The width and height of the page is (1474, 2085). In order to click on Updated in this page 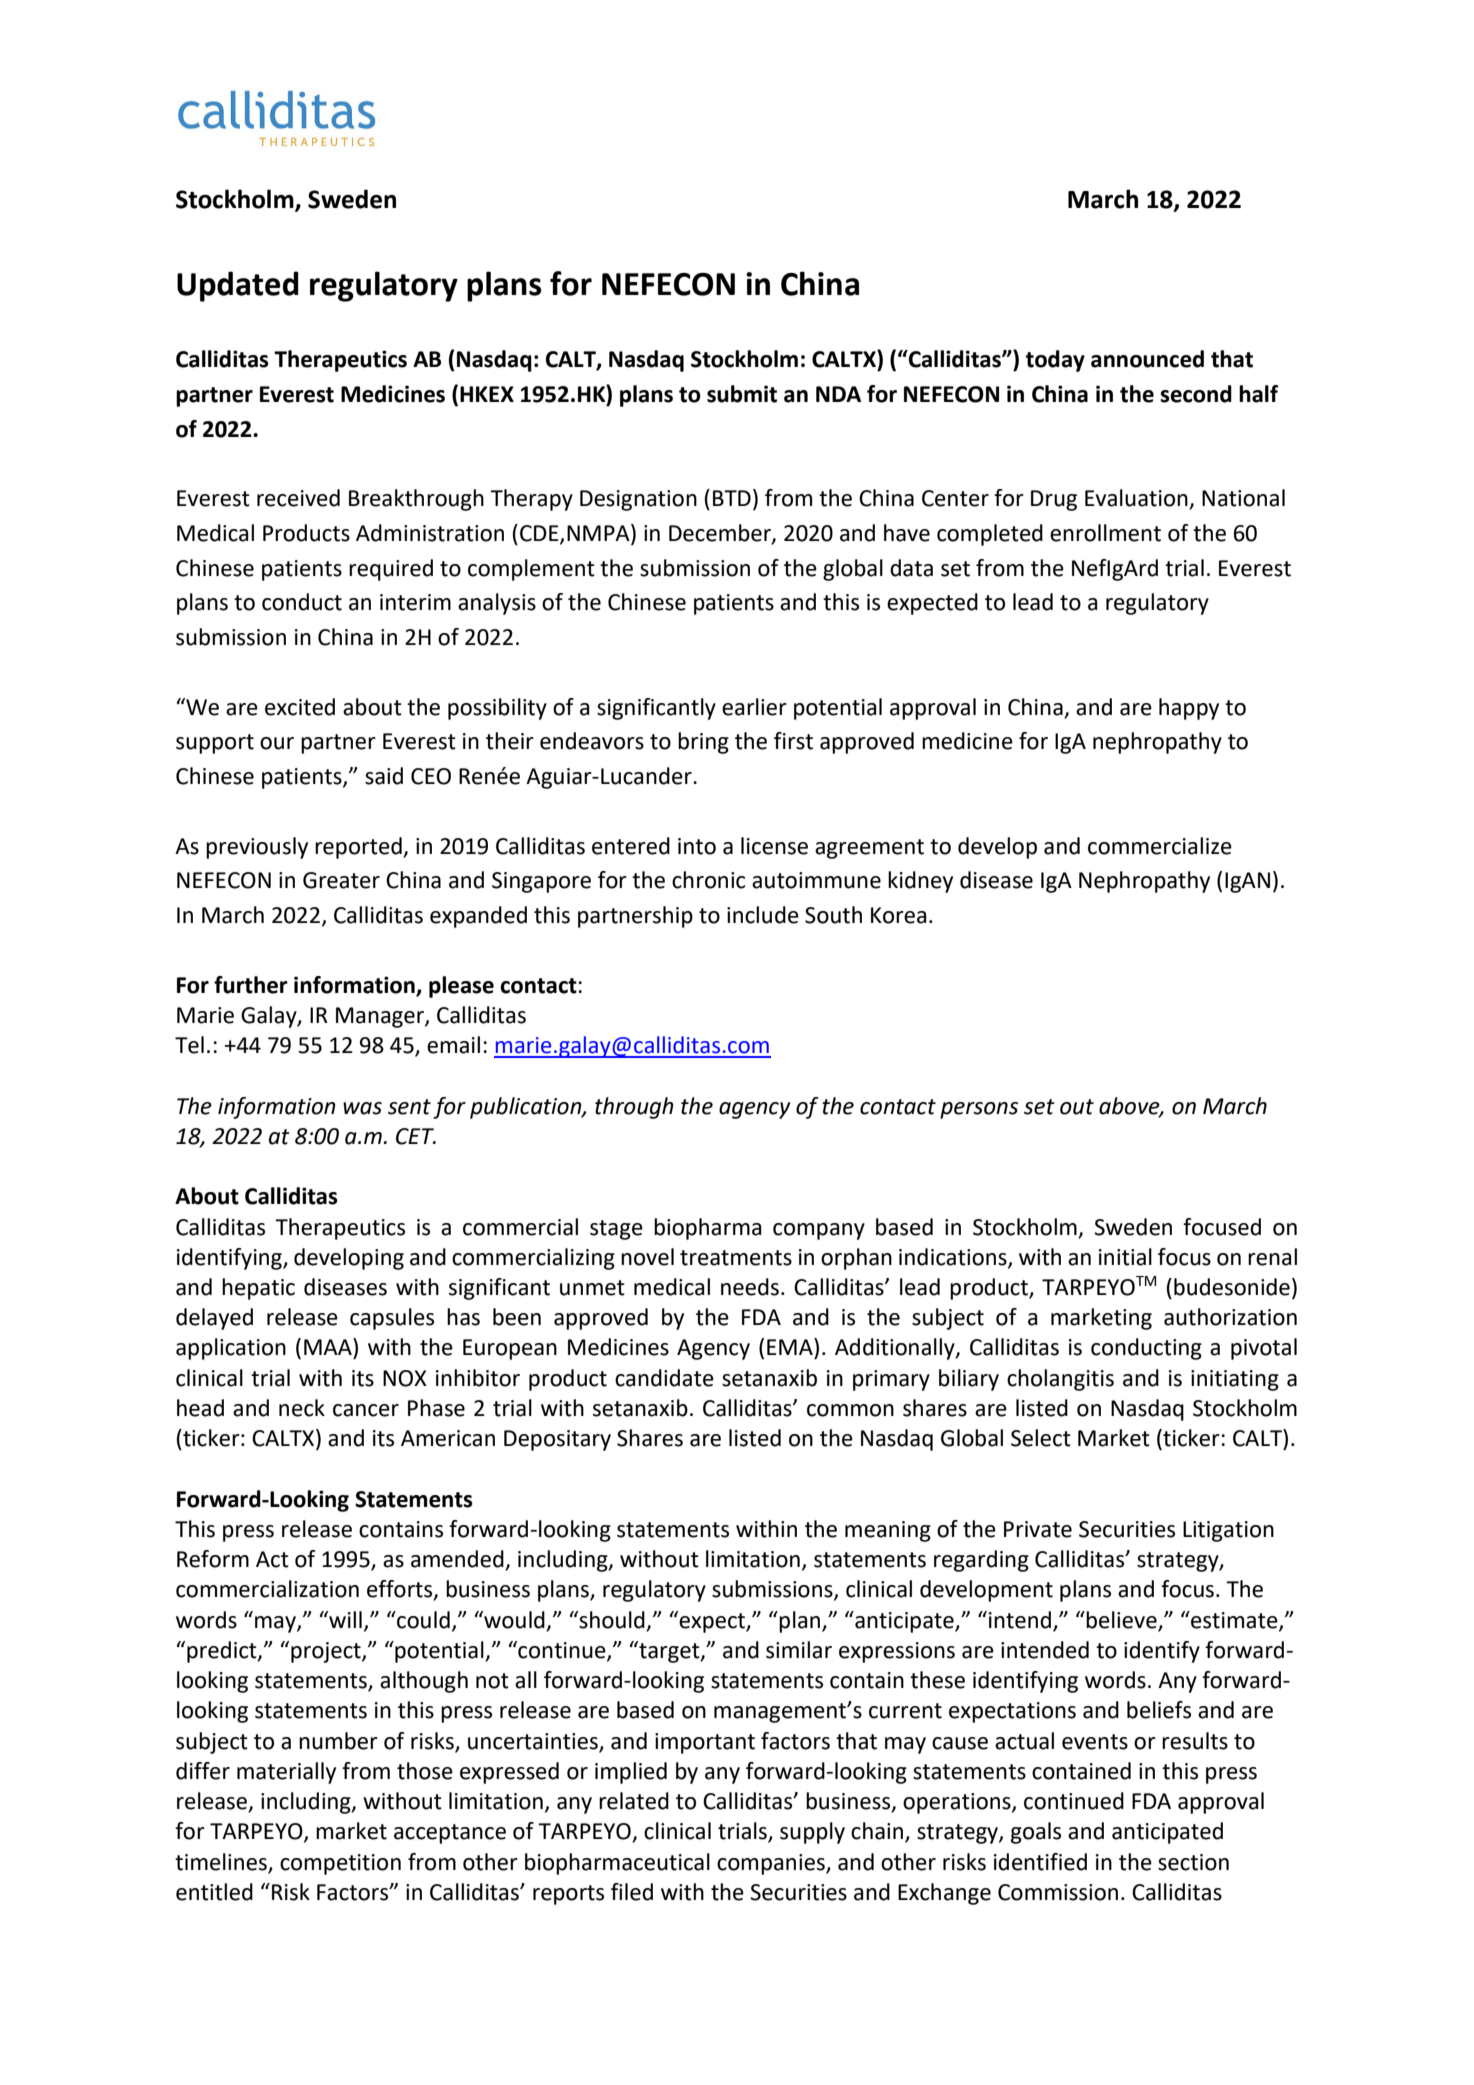, I will do `click(238, 286)`.
